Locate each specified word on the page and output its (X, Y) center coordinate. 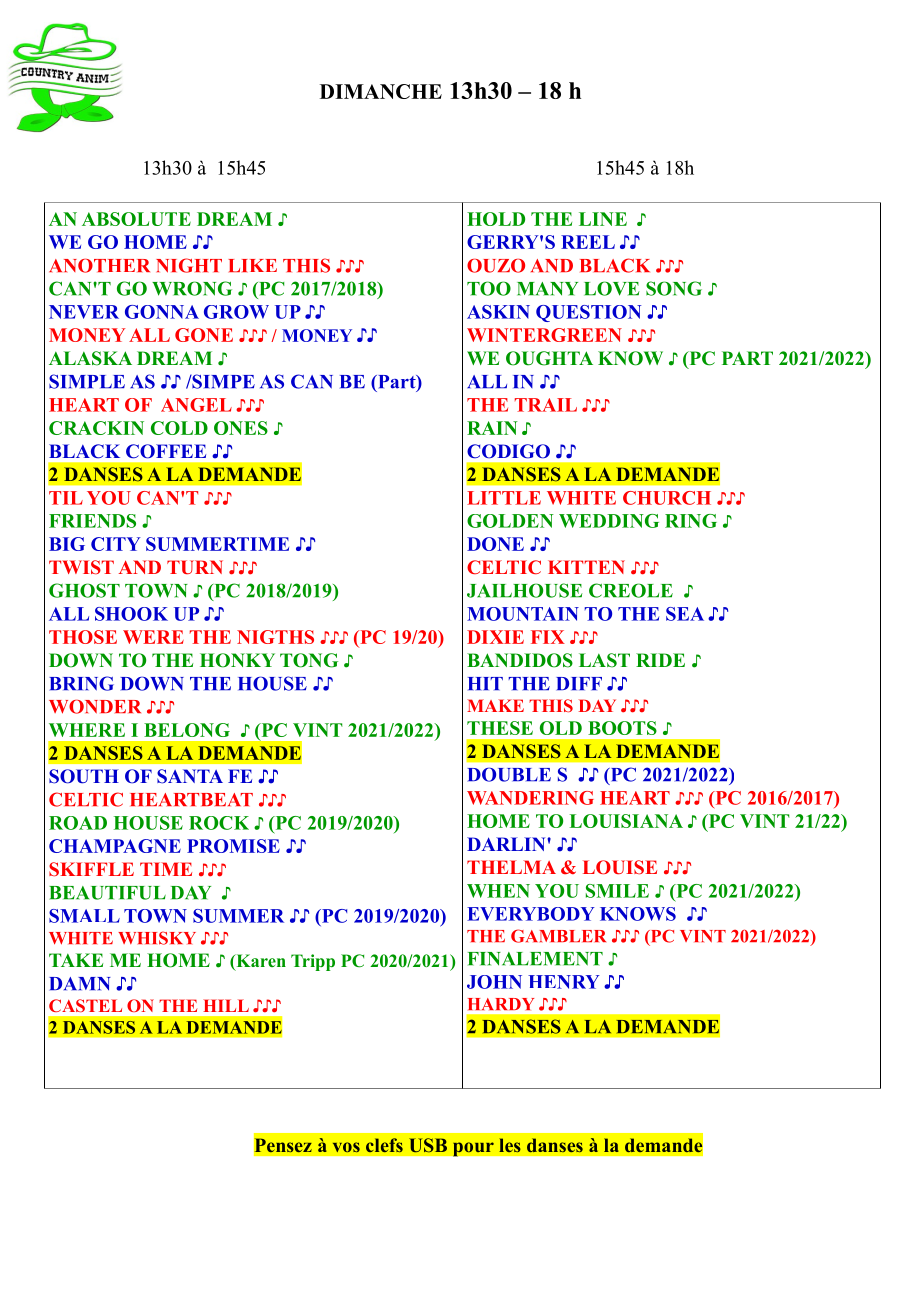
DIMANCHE (381, 91)
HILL (226, 1005)
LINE (603, 219)
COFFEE (166, 451)
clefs (384, 1145)
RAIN (492, 428)
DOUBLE (509, 774)
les (510, 1145)
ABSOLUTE (136, 219)
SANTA (190, 776)
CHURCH (667, 498)
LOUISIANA (626, 821)
